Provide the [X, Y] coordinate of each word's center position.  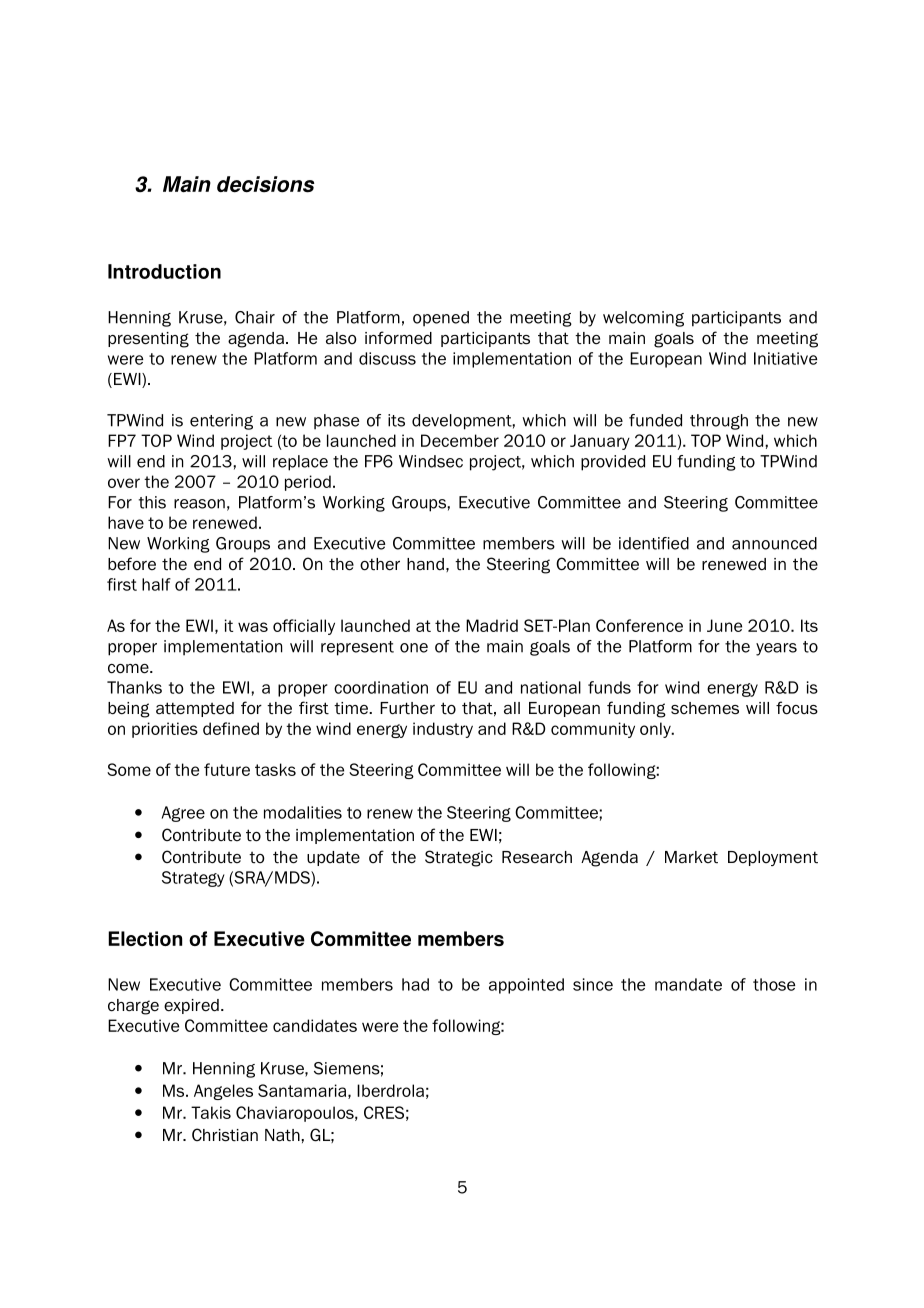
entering [221, 422]
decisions [265, 184]
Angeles [223, 1092]
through [719, 422]
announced [774, 543]
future [227, 769]
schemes [705, 708]
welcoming [643, 319]
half [156, 584]
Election [145, 938]
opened [441, 319]
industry [443, 730]
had [415, 984]
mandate [688, 984]
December [460, 440]
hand [425, 564]
